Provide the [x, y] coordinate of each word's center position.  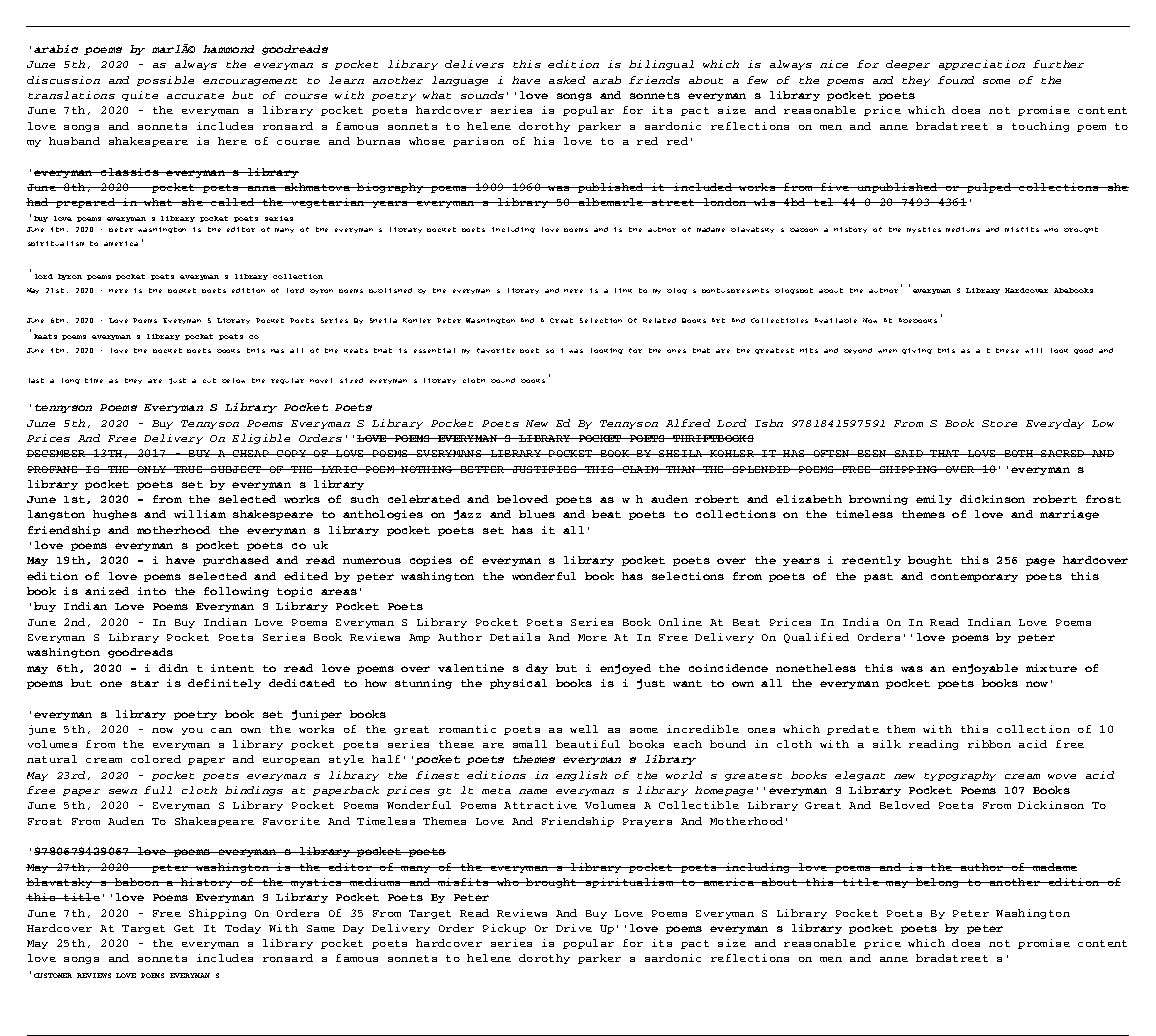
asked [567, 80]
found [956, 80]
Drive [574, 928]
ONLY [151, 469]
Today [243, 929]
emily [934, 500]
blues [537, 514]
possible [165, 81]
